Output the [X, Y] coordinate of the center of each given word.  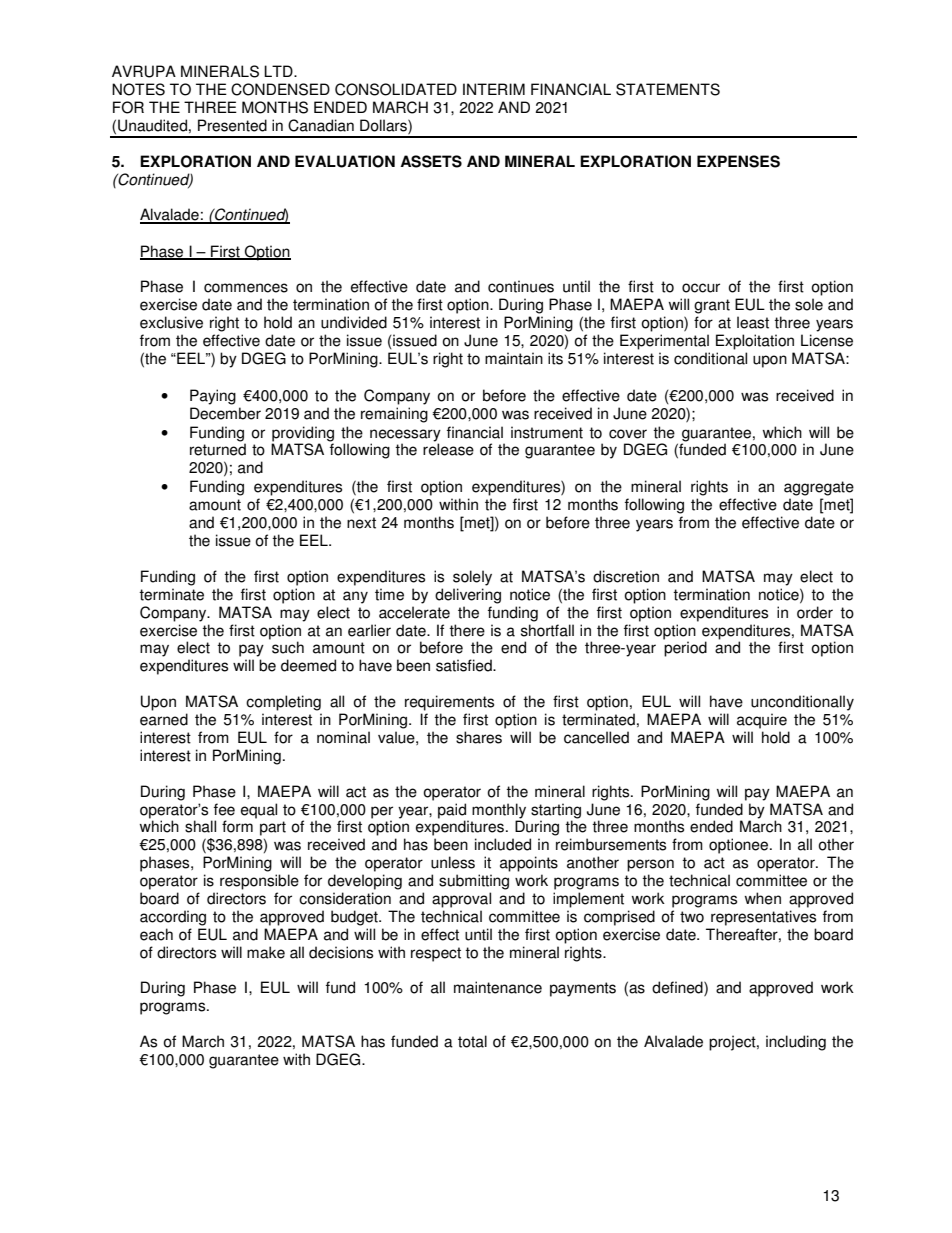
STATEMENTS [668, 89]
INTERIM [494, 89]
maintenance [498, 987]
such [288, 647]
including [796, 1043]
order [815, 612]
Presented [232, 125]
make [266, 952]
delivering [468, 596]
